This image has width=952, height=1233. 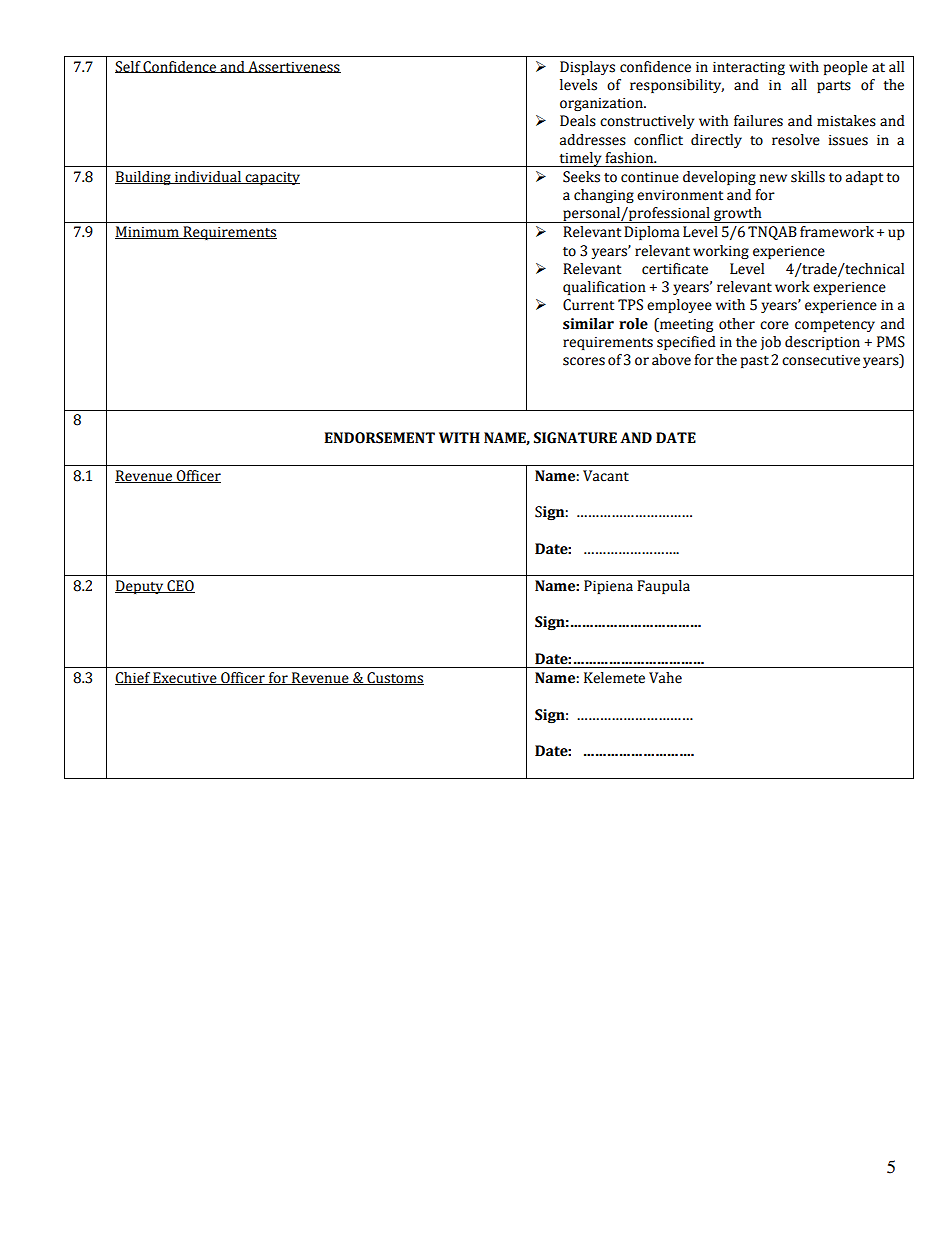 What do you see at coordinates (293, 67) in the image?
I see `Assertiveness` at bounding box center [293, 67].
